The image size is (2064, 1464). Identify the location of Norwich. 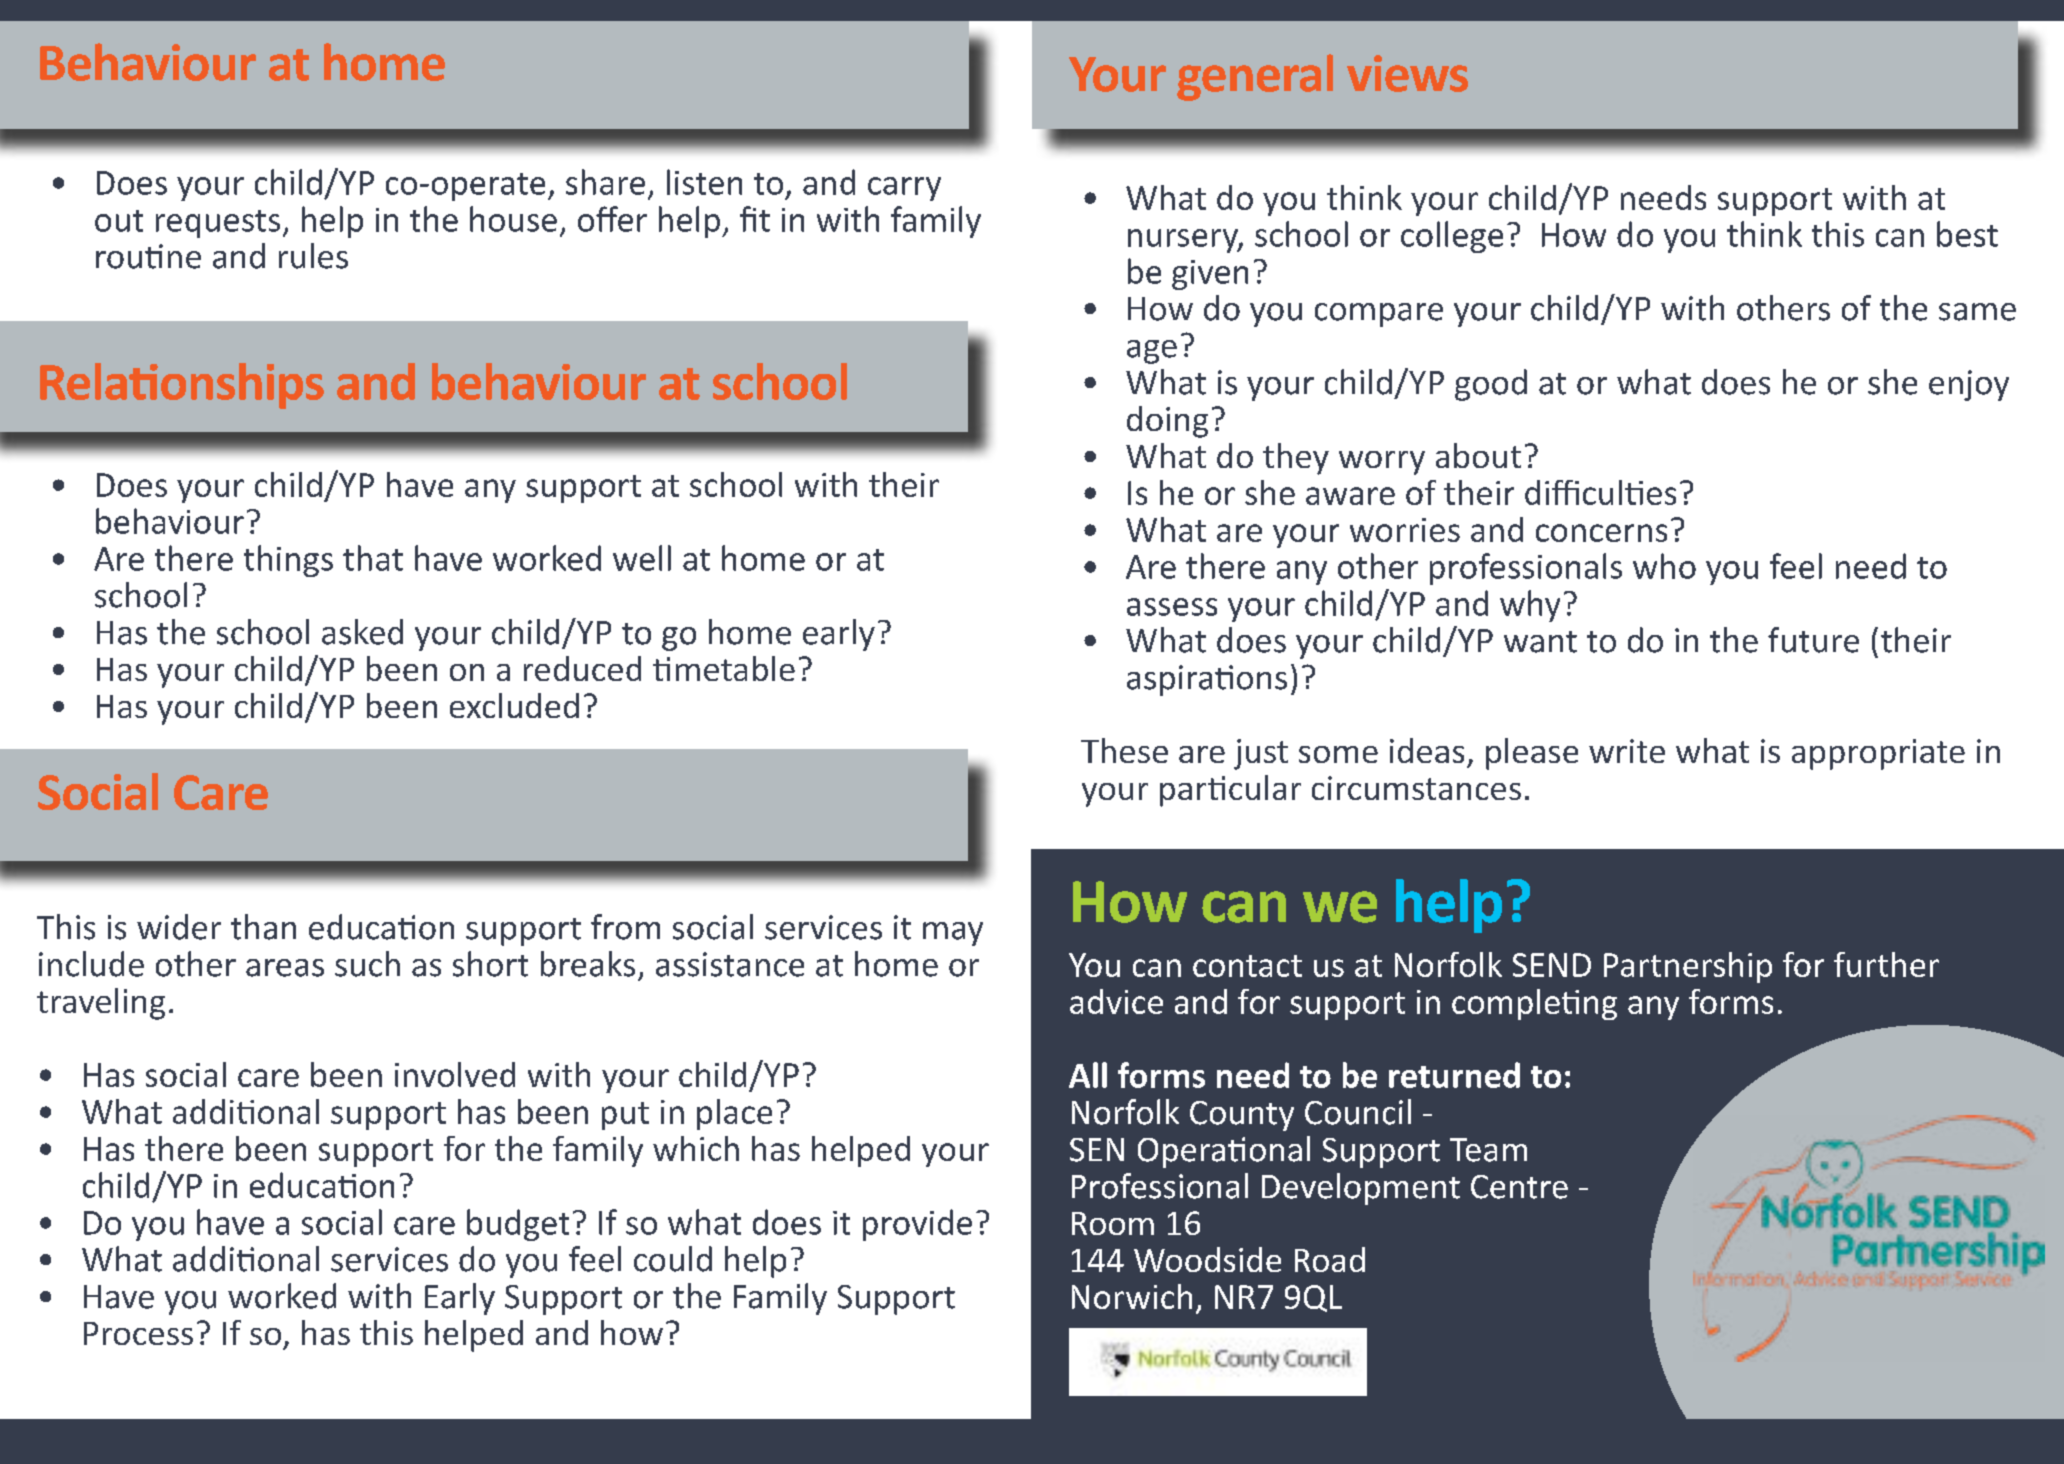
(1132, 1296).
